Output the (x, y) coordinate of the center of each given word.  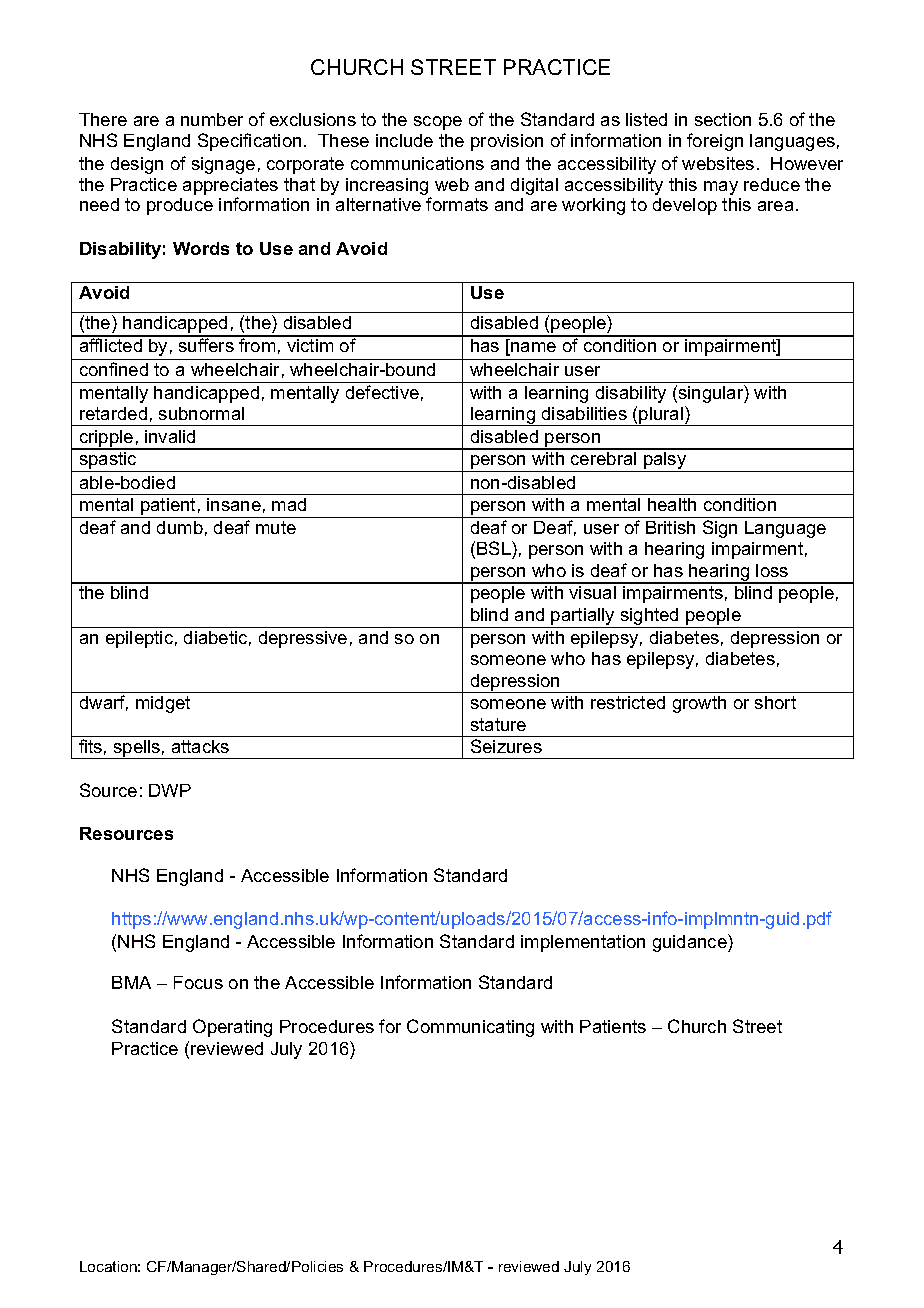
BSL (495, 548)
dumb (180, 527)
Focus (198, 982)
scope (438, 123)
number (212, 119)
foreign (715, 142)
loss (772, 570)
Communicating (470, 1028)
